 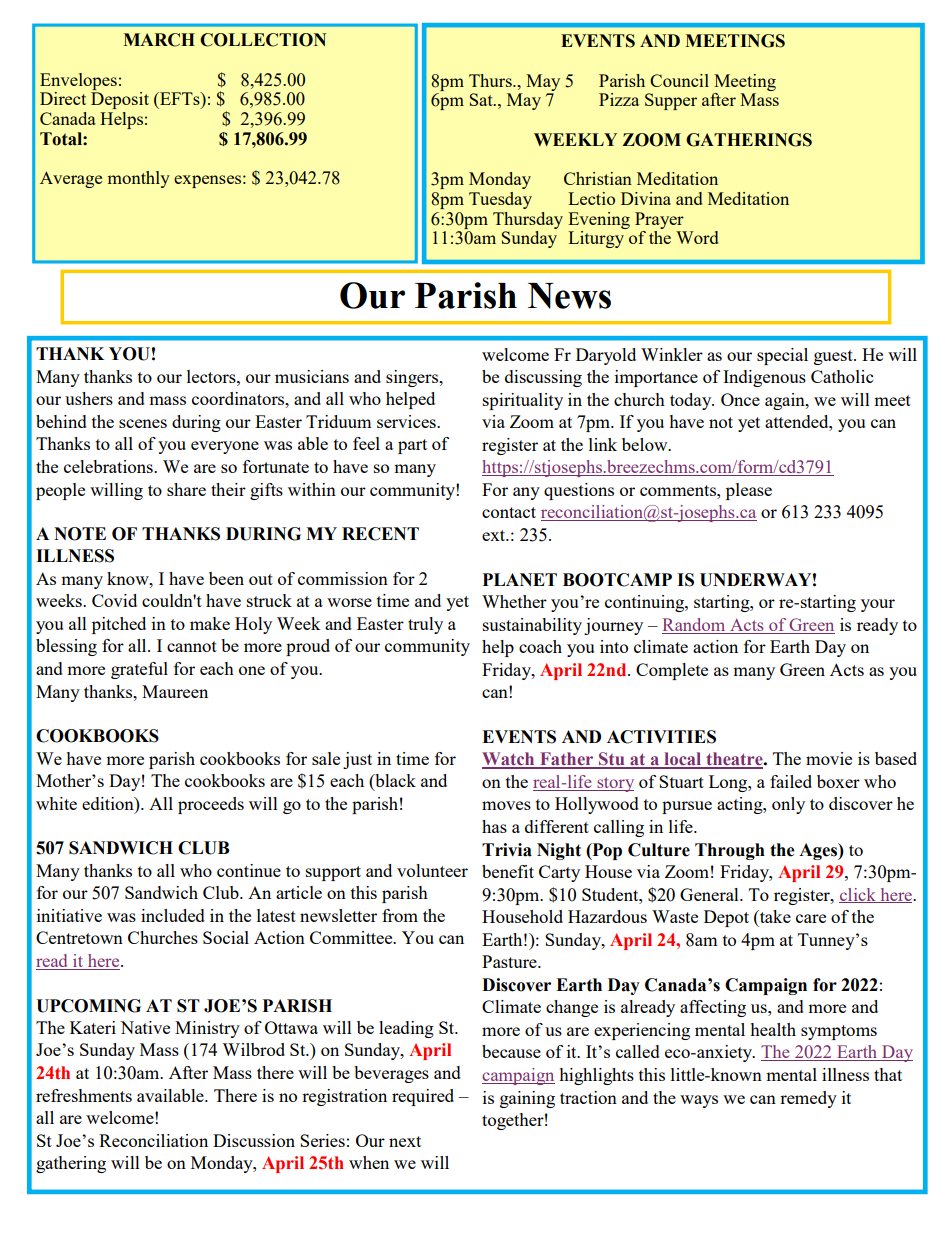 What do you see at coordinates (878, 605) in the image?
I see `your` at bounding box center [878, 605].
